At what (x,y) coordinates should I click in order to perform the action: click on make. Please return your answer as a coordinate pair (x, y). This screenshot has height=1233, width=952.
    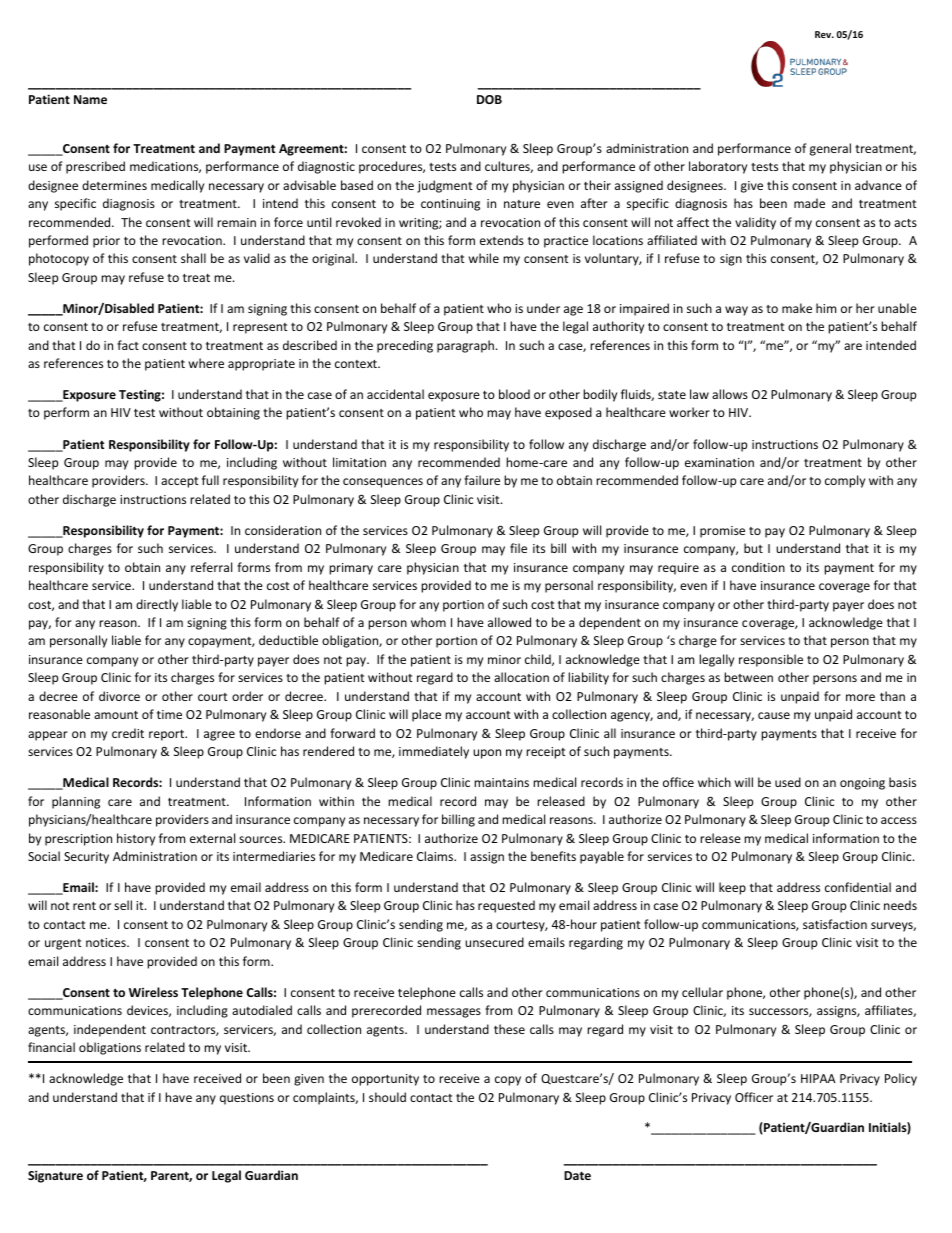
    Looking at the image, I should click on (797, 308).
